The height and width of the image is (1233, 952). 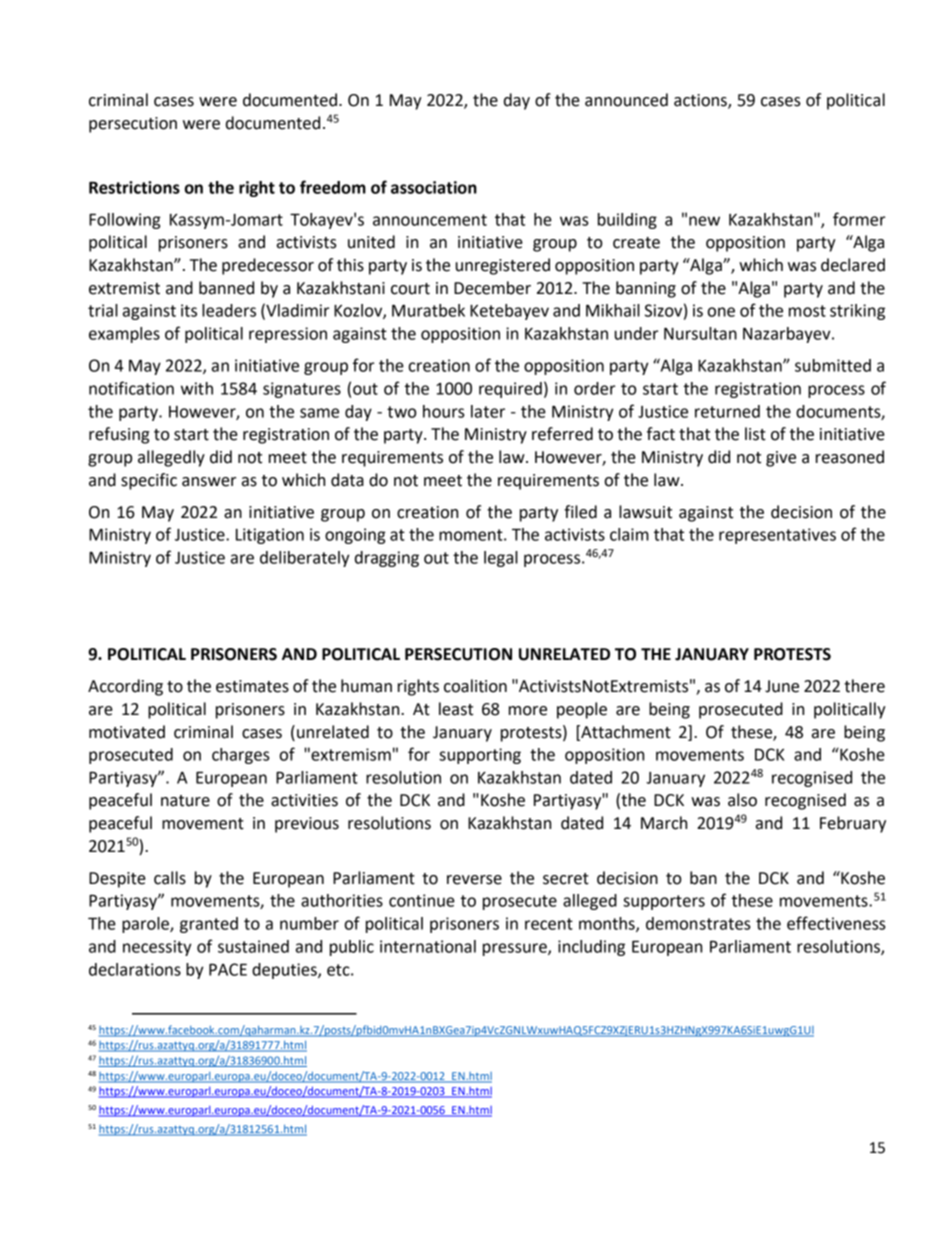 I want to click on pressure, so click(x=516, y=949).
